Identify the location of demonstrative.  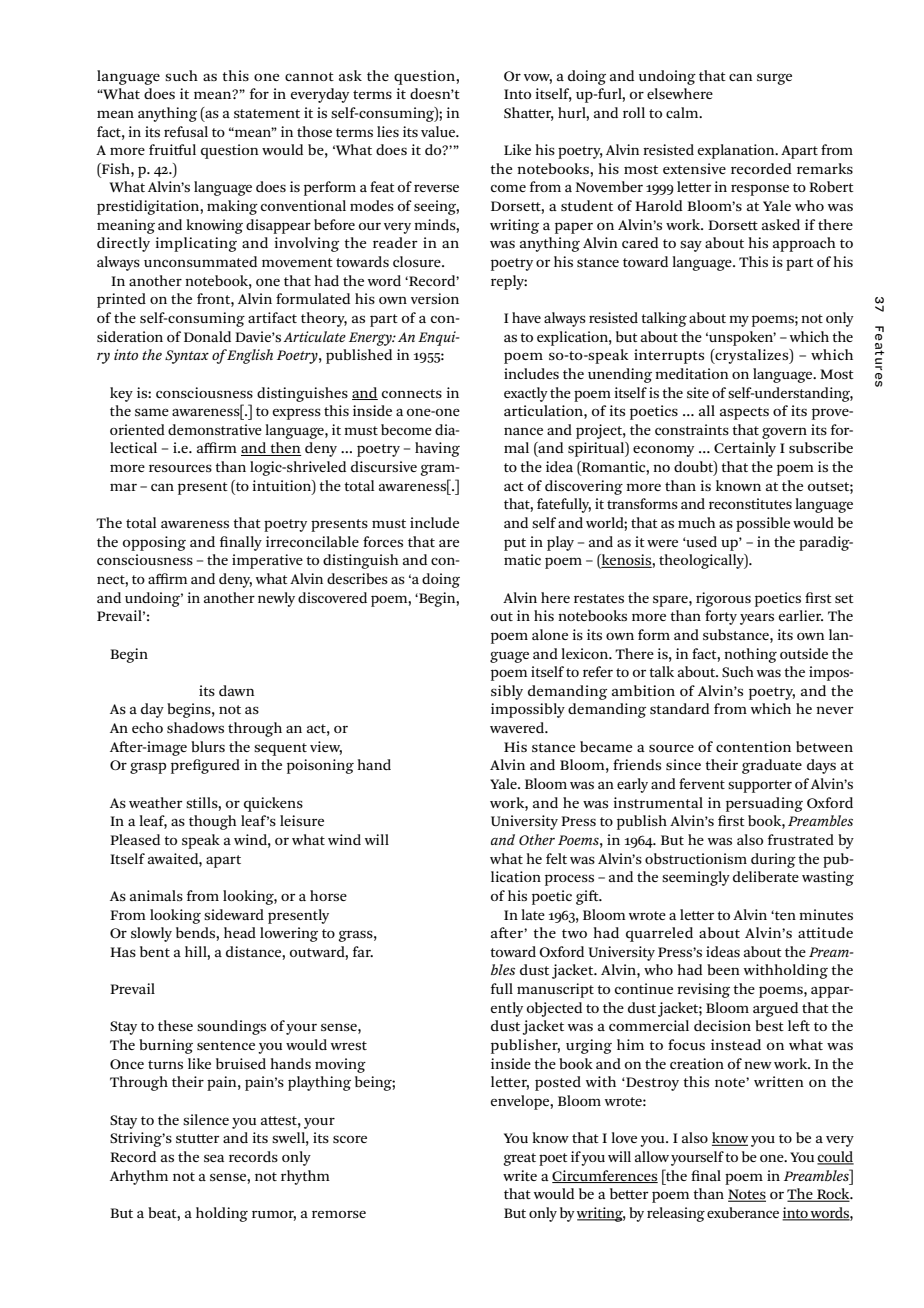
(215, 429).
